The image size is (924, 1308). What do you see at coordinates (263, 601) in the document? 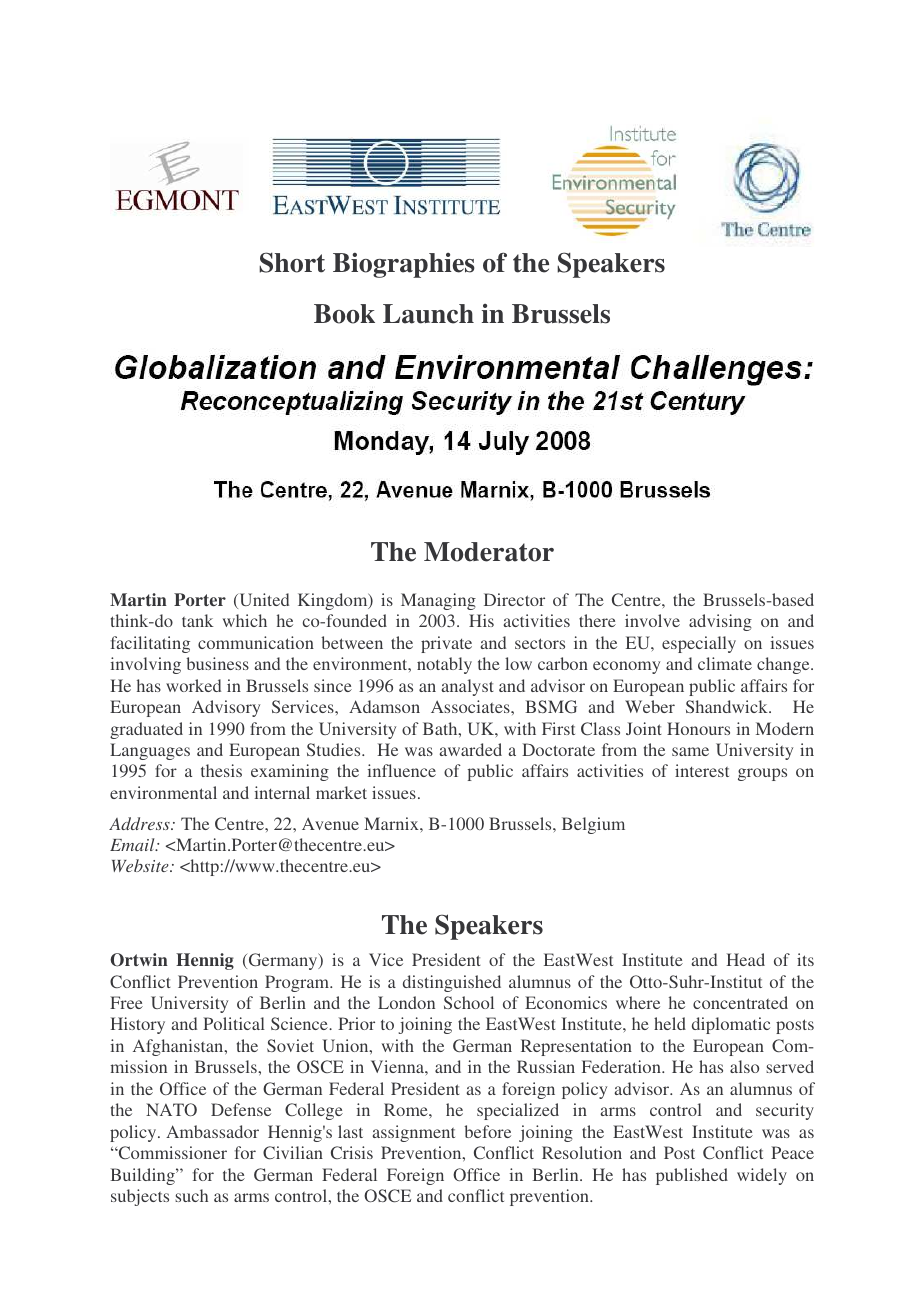
I see `United` at bounding box center [263, 601].
